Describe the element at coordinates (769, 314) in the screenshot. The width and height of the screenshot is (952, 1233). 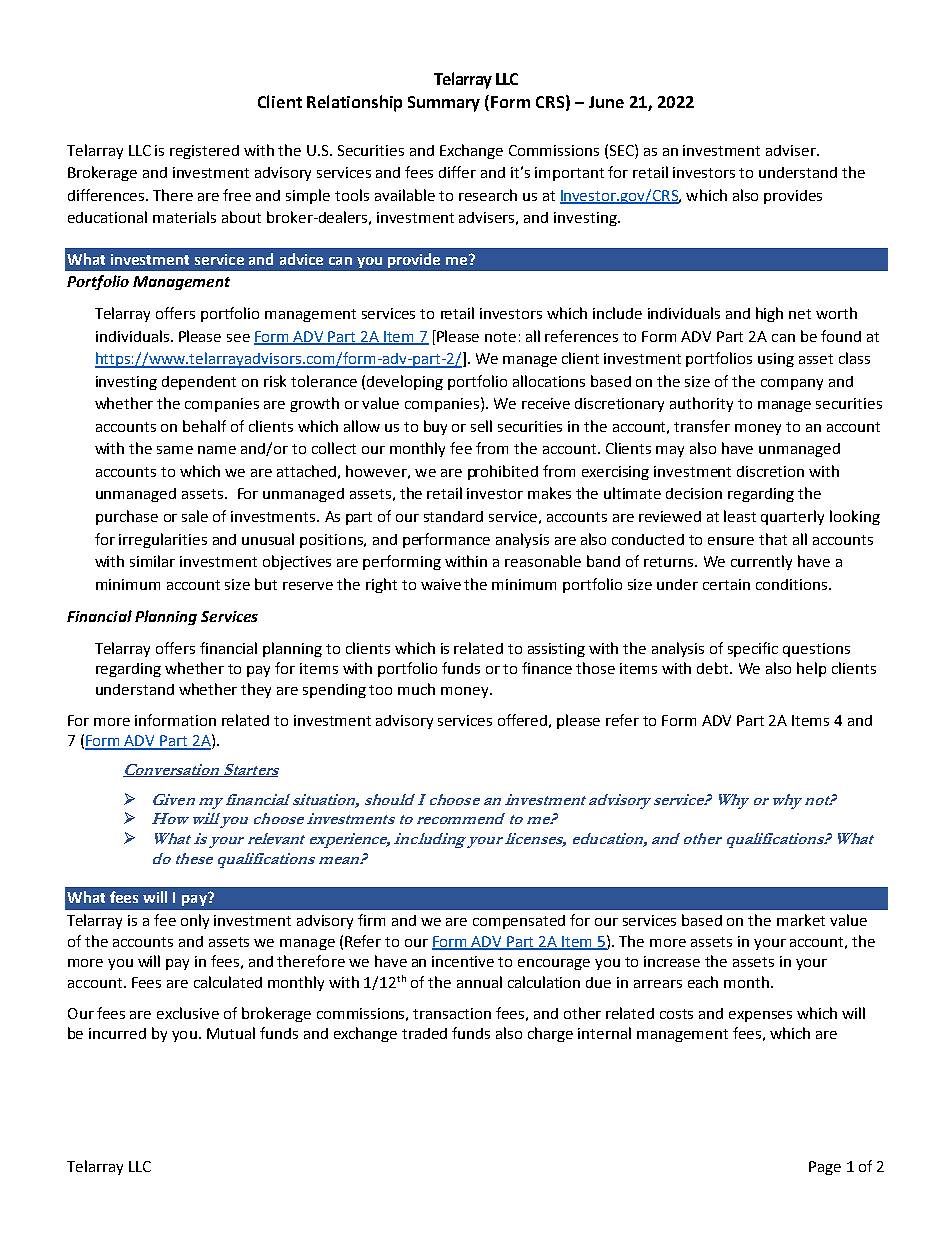
I see `high` at that location.
